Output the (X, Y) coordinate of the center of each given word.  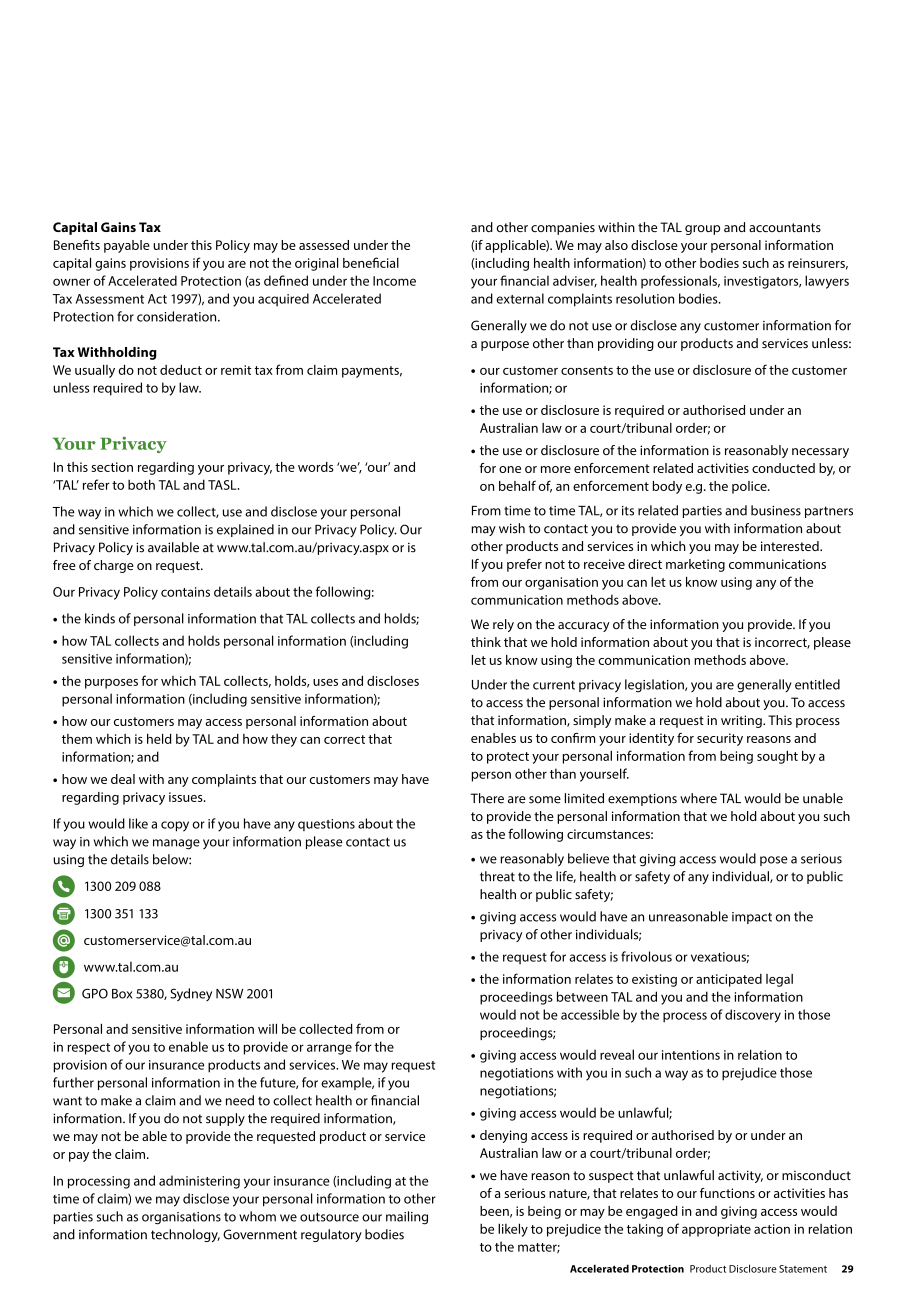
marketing (695, 565)
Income (394, 281)
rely (503, 625)
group (702, 230)
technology (185, 1235)
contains (185, 592)
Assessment (110, 299)
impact (752, 918)
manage (176, 844)
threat (497, 876)
